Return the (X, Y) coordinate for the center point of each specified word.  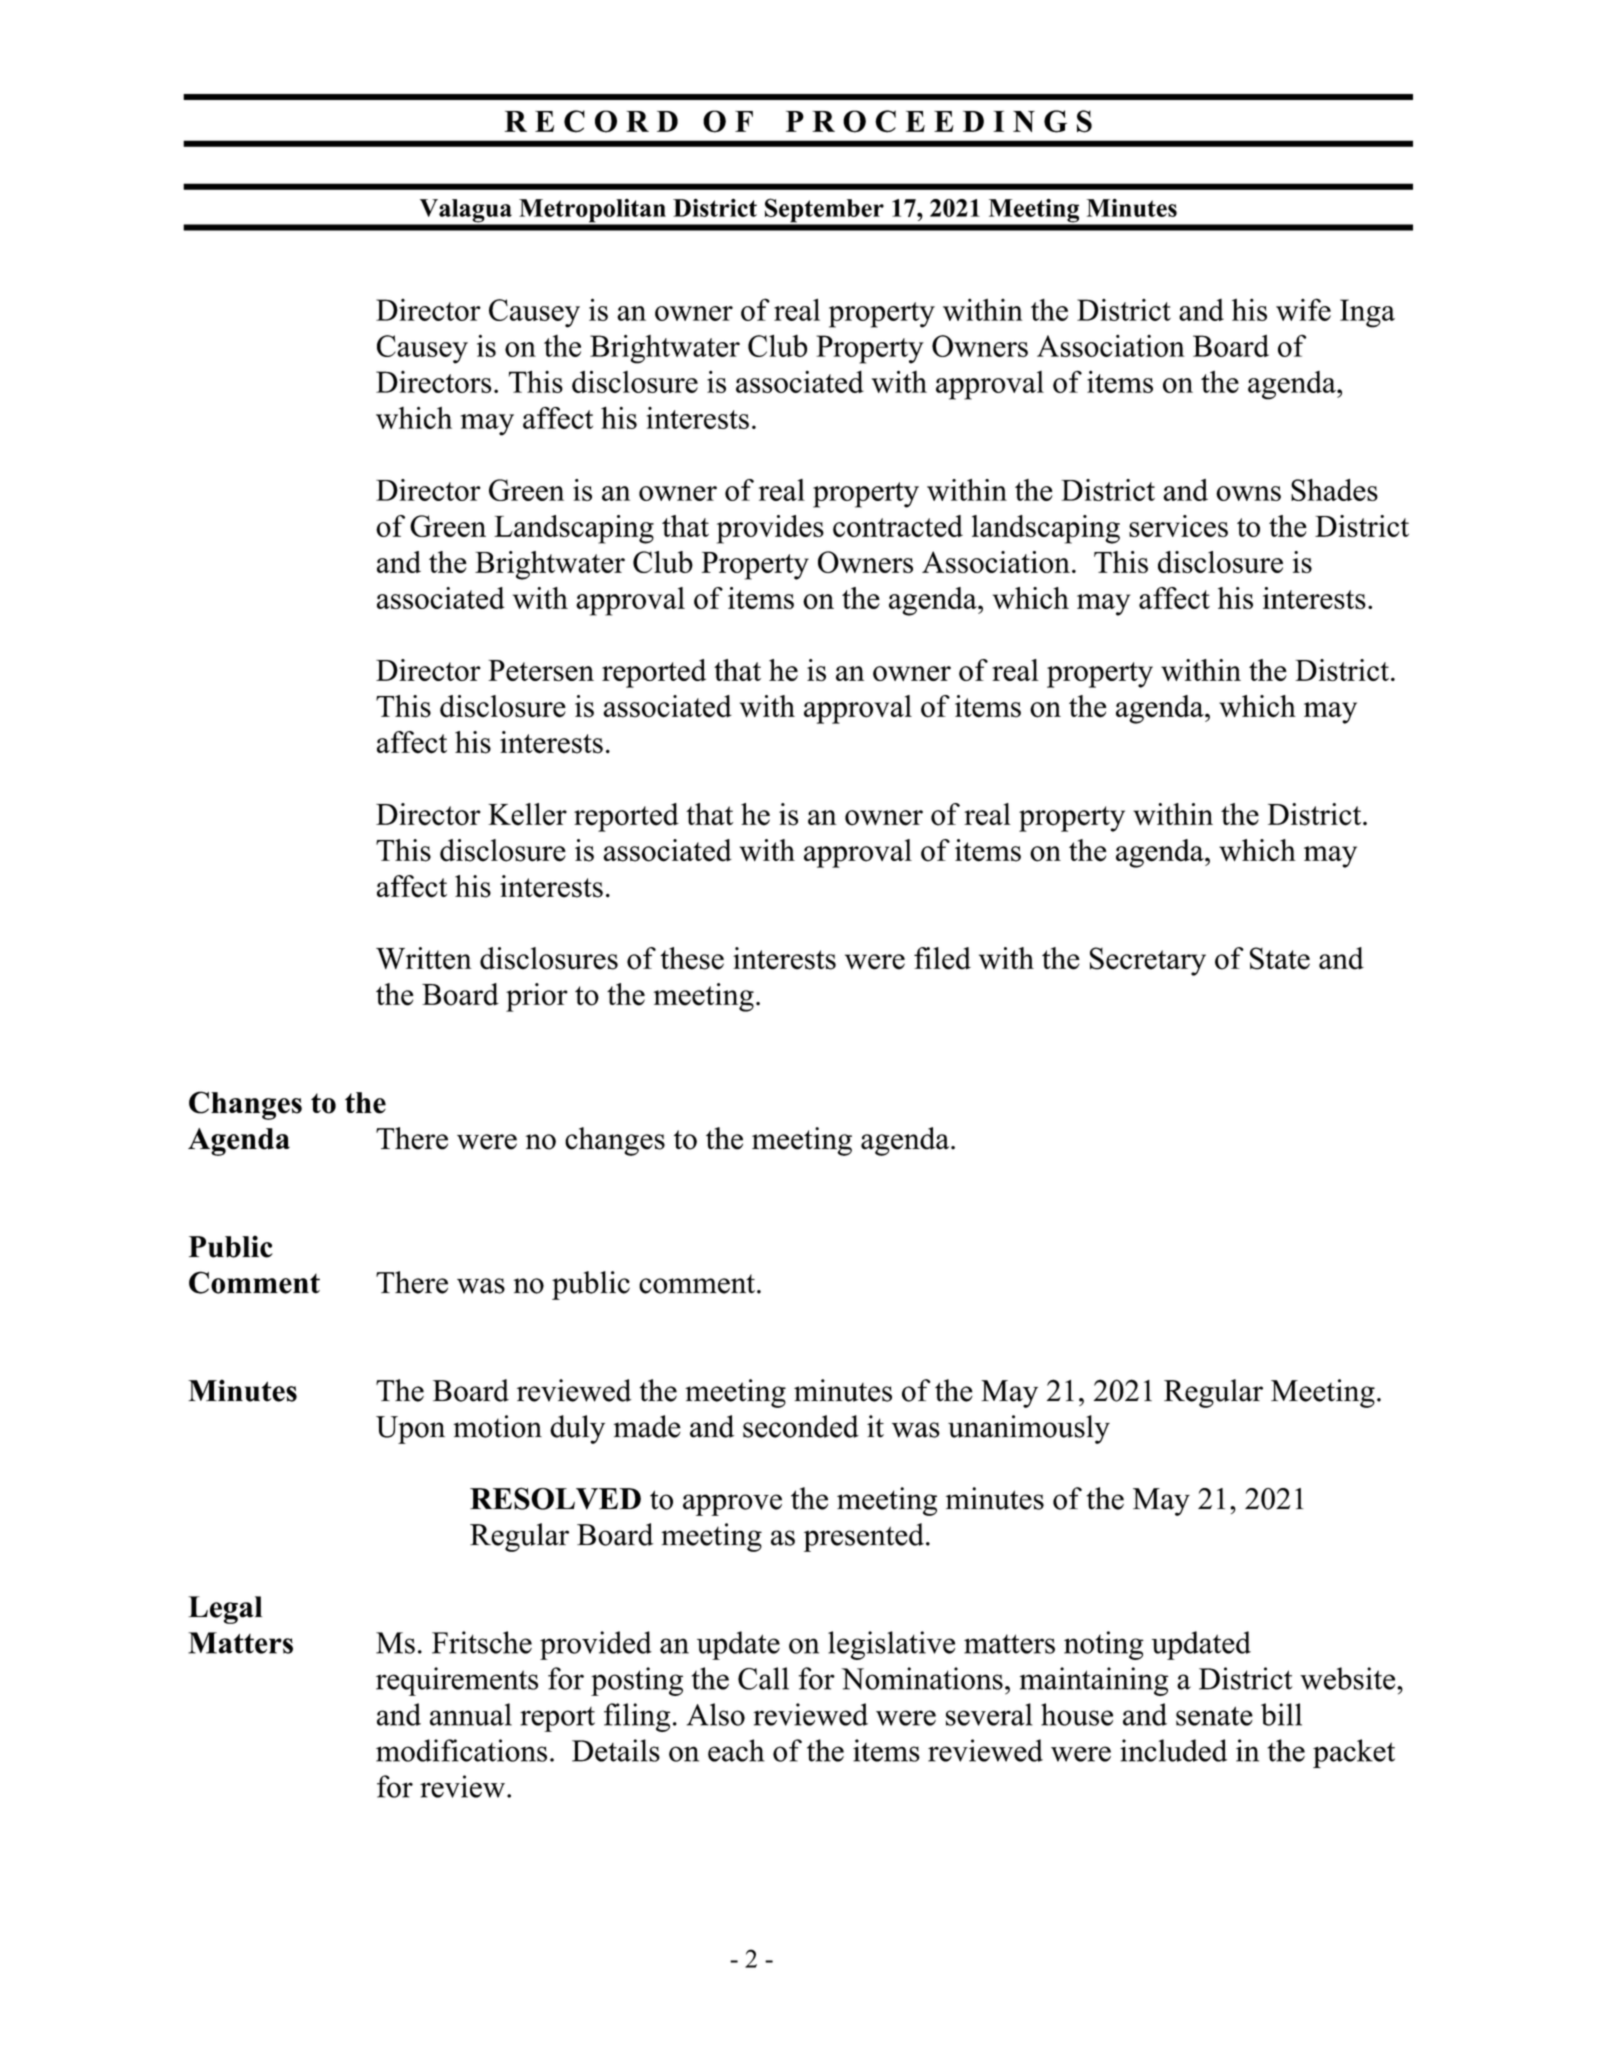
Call (763, 1678)
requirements (457, 1681)
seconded (801, 1426)
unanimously (1029, 1429)
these (692, 958)
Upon (410, 1430)
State (1280, 958)
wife (1303, 309)
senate (1214, 1716)
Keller (527, 814)
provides (770, 529)
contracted (898, 526)
